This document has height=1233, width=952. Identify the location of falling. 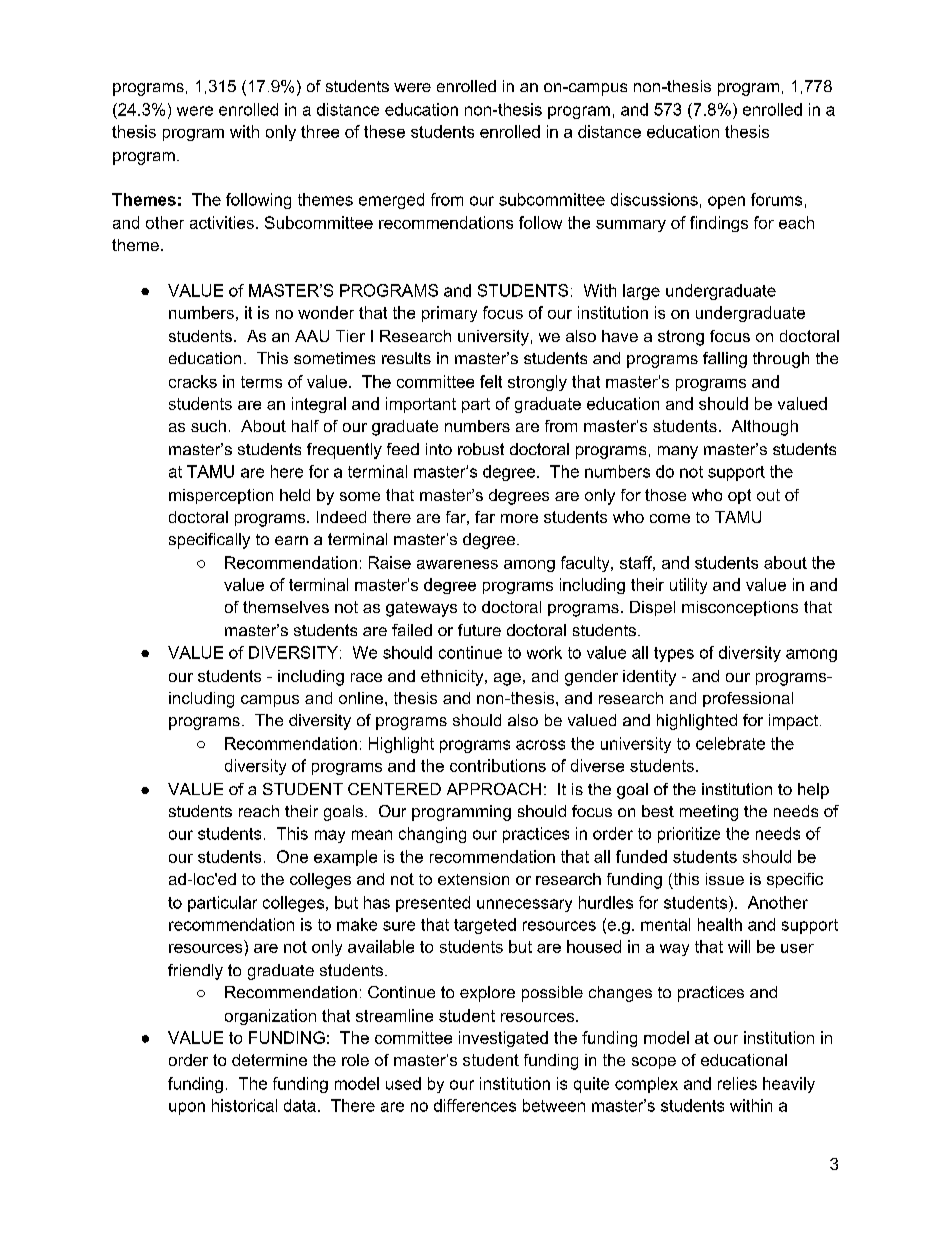
(725, 360).
